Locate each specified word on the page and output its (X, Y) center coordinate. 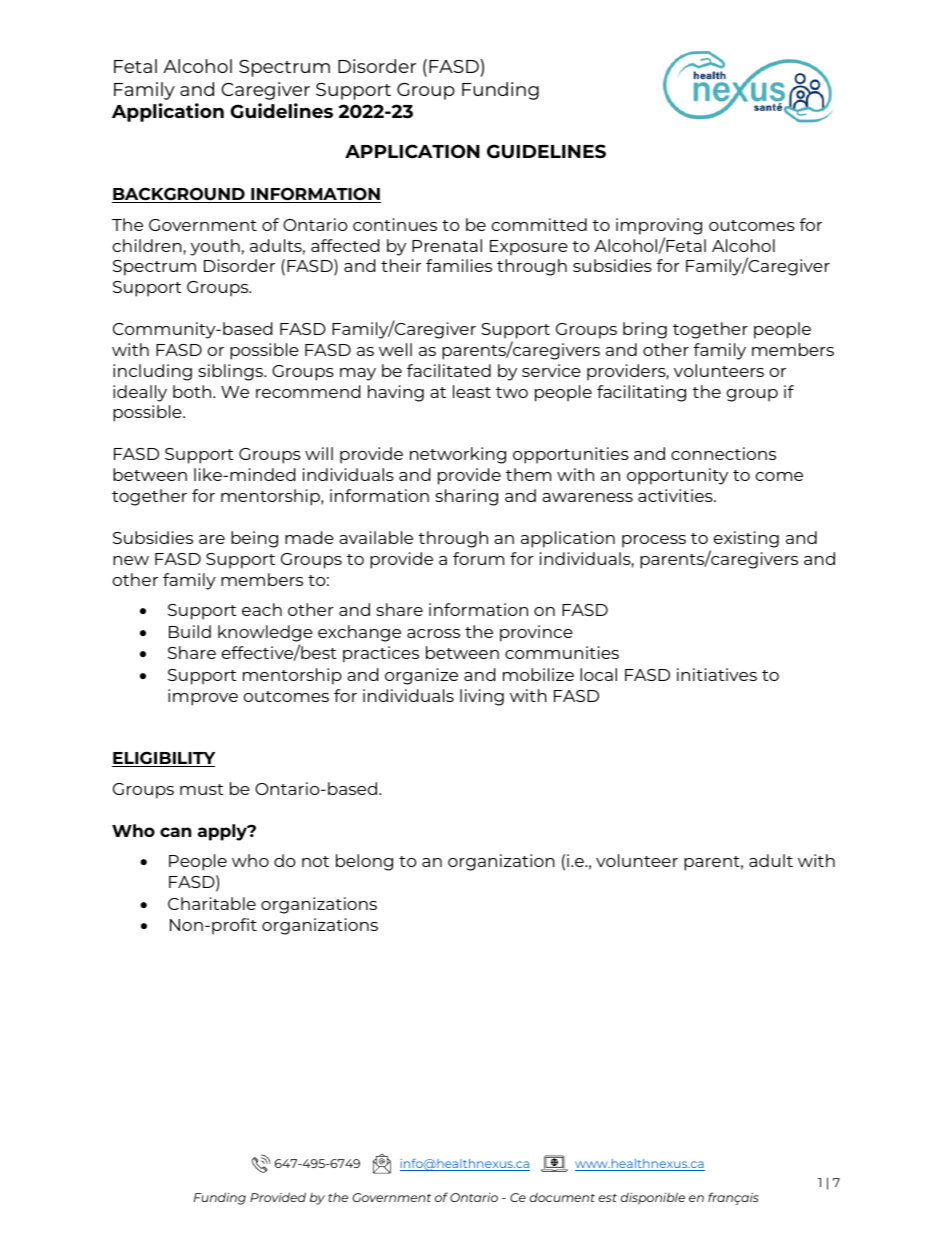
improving (659, 226)
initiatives (717, 674)
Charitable (212, 903)
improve (203, 697)
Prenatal (447, 245)
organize (421, 676)
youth (215, 247)
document (562, 1197)
